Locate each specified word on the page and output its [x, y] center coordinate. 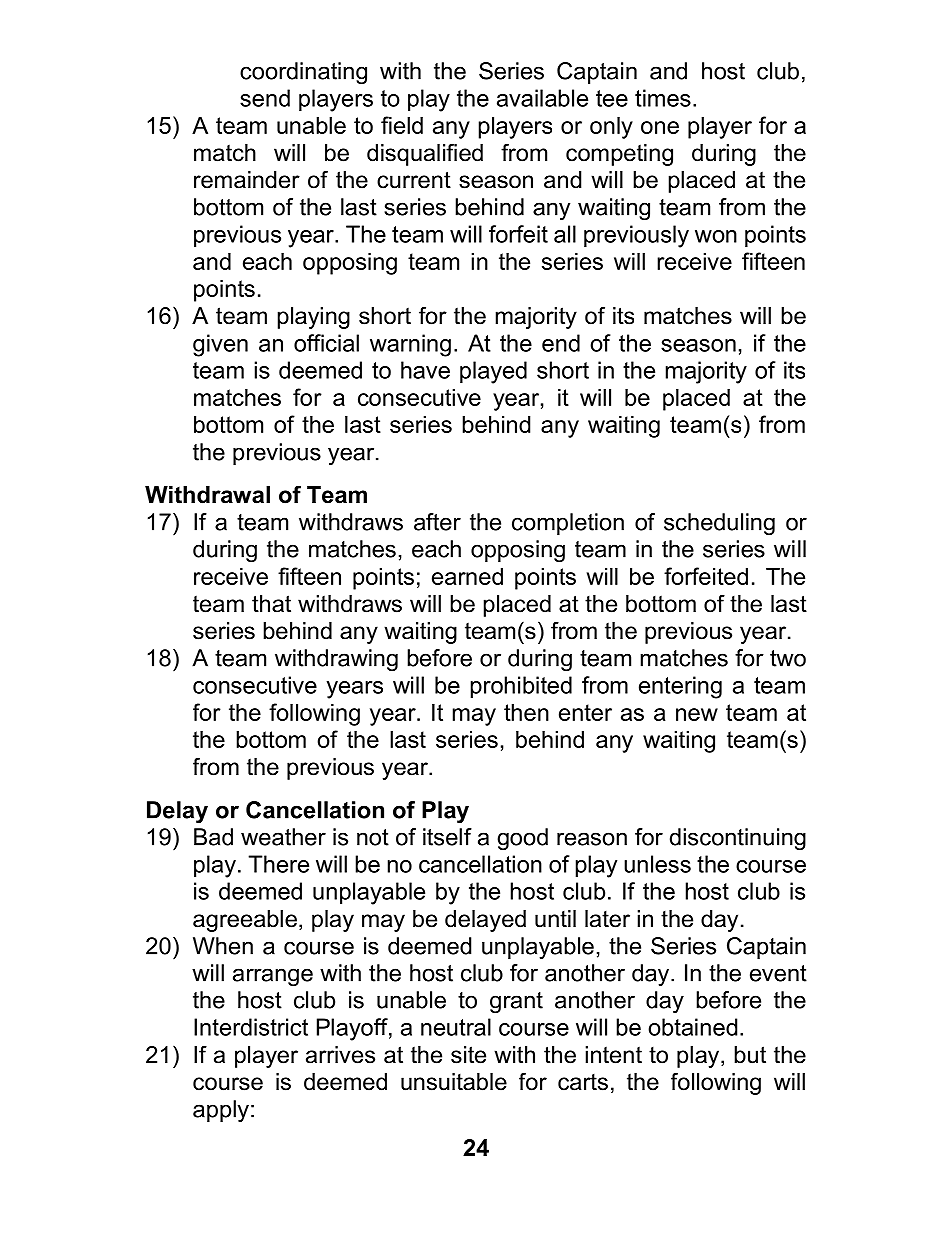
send [265, 98]
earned [467, 576]
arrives [340, 1055]
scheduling [719, 524]
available [542, 98]
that [271, 604]
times [663, 98]
